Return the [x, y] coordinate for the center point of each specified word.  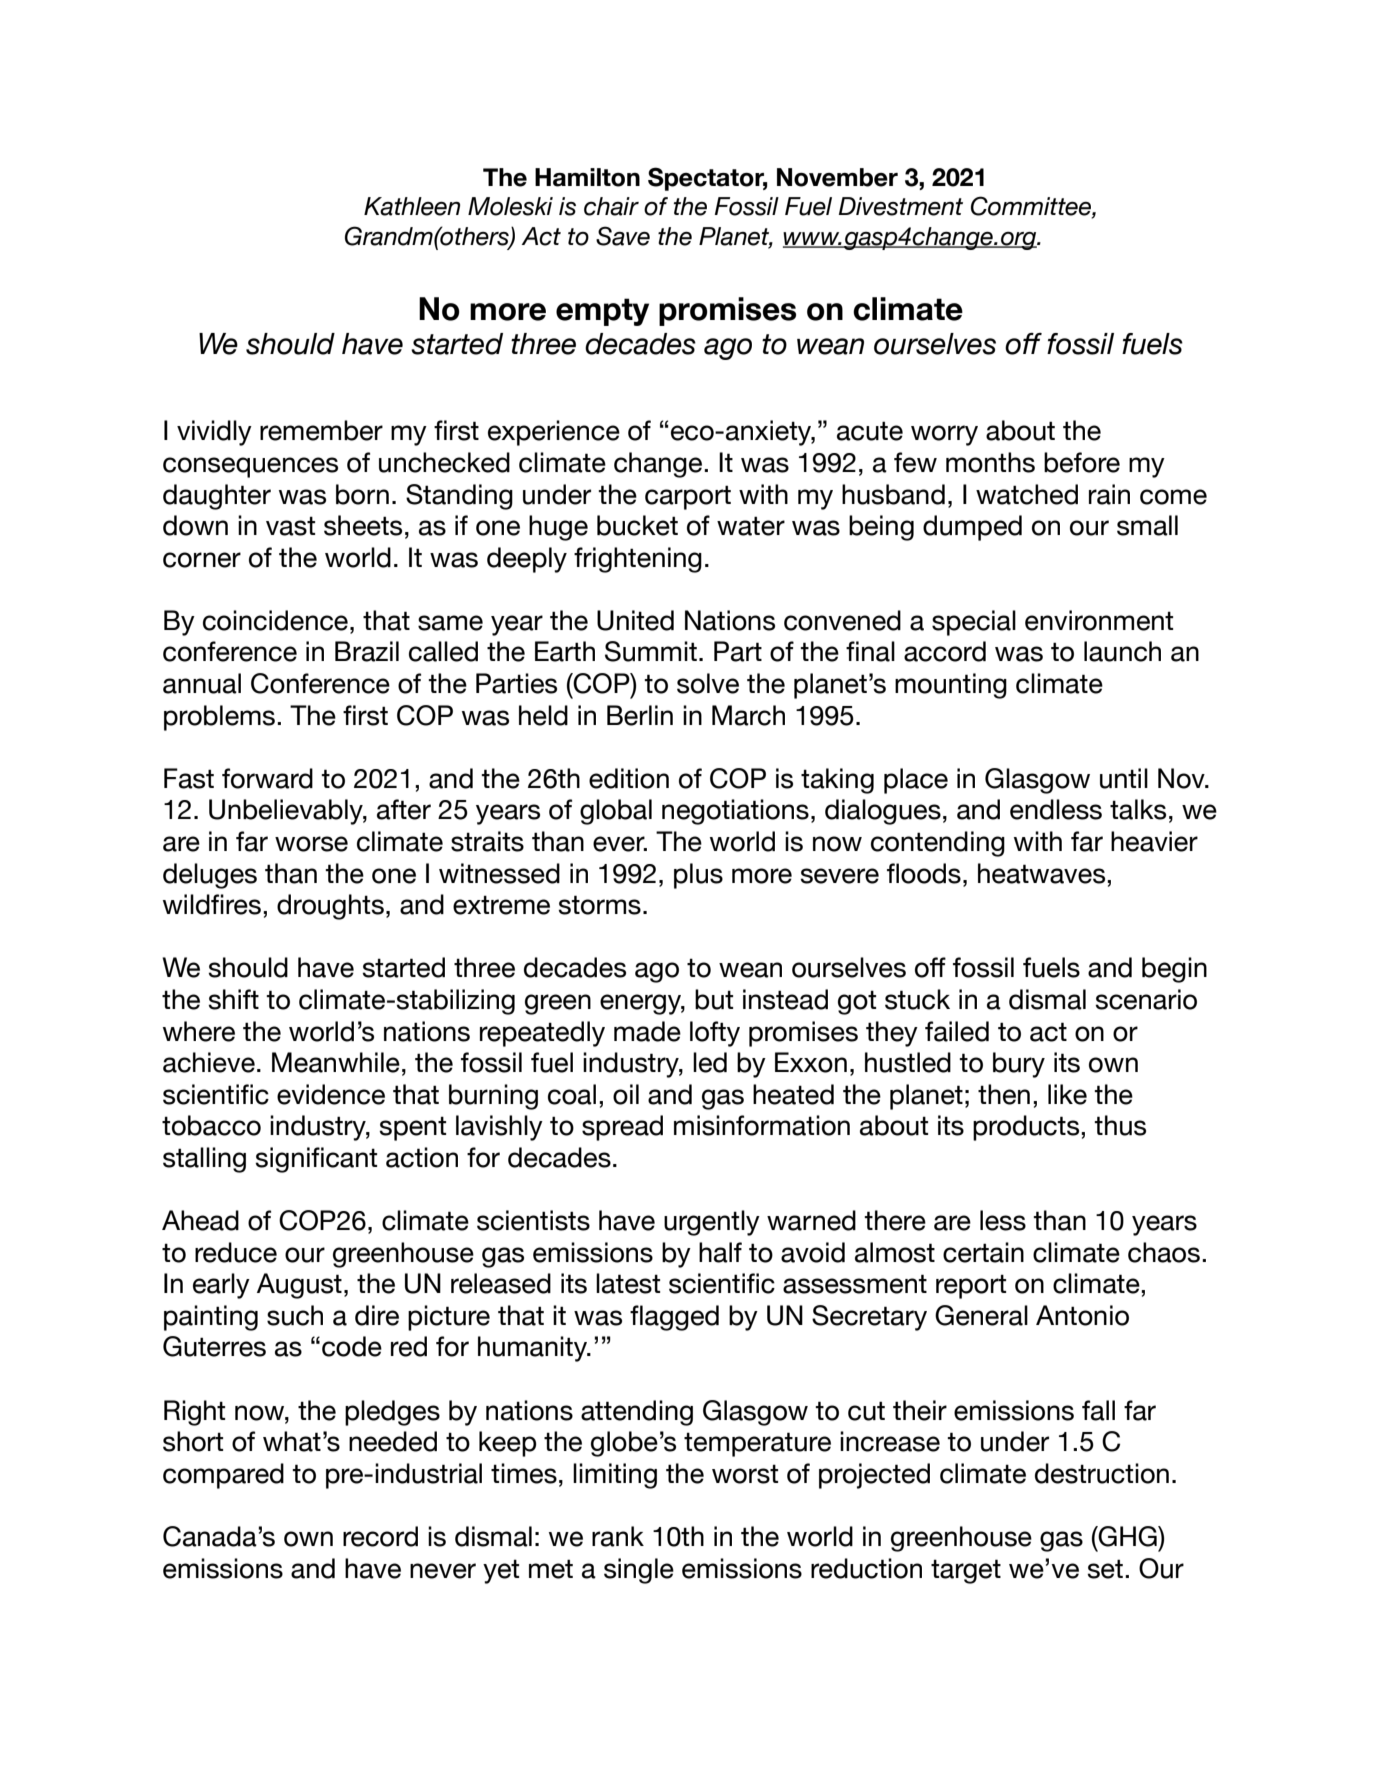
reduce [236, 1252]
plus [698, 876]
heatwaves [1043, 873]
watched [1027, 494]
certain [983, 1252]
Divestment [901, 206]
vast [290, 526]
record [380, 1536]
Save [623, 236]
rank [618, 1536]
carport [688, 497]
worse [311, 844]
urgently [712, 1223]
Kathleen [412, 206]
